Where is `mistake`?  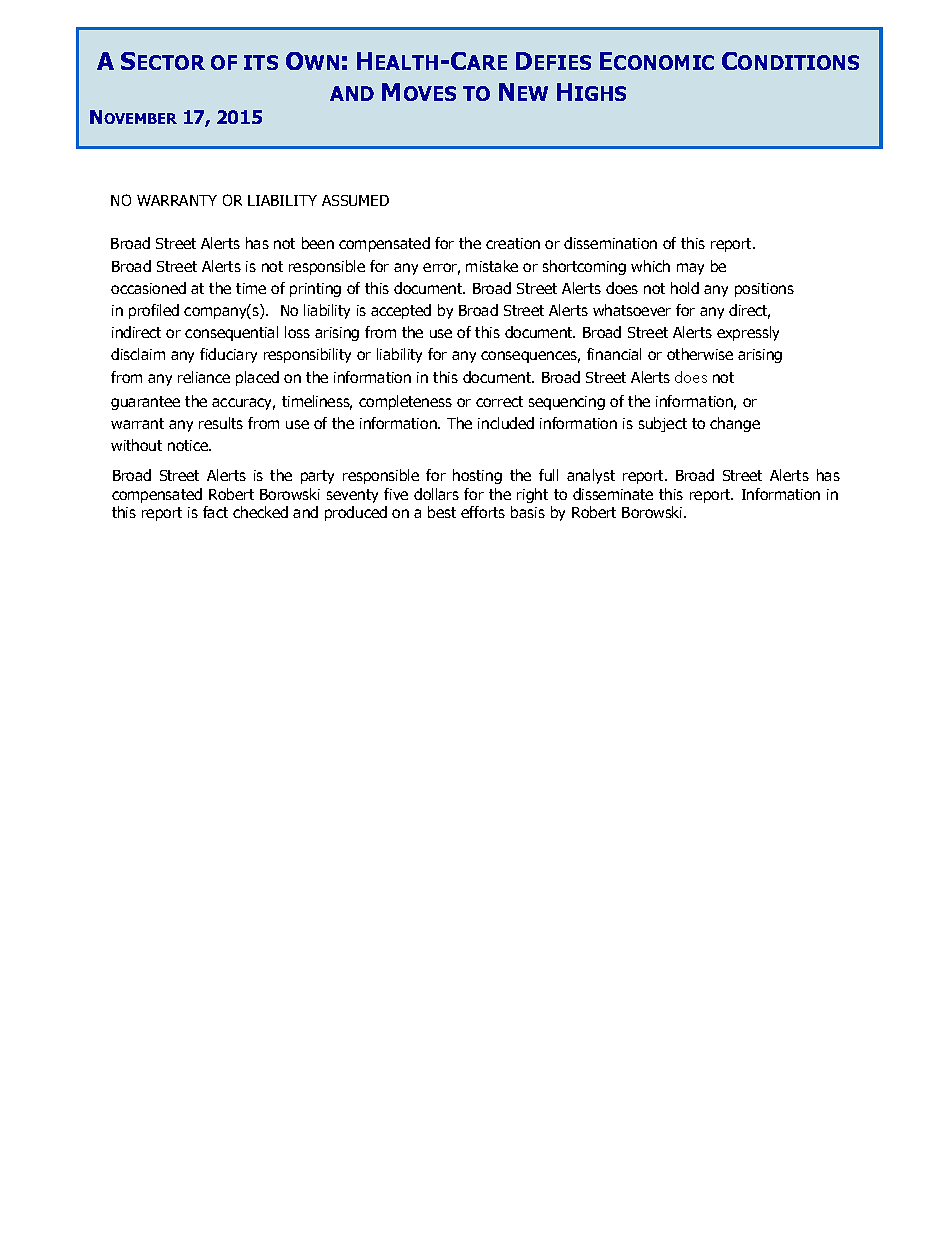 mistake is located at coordinates (492, 266).
